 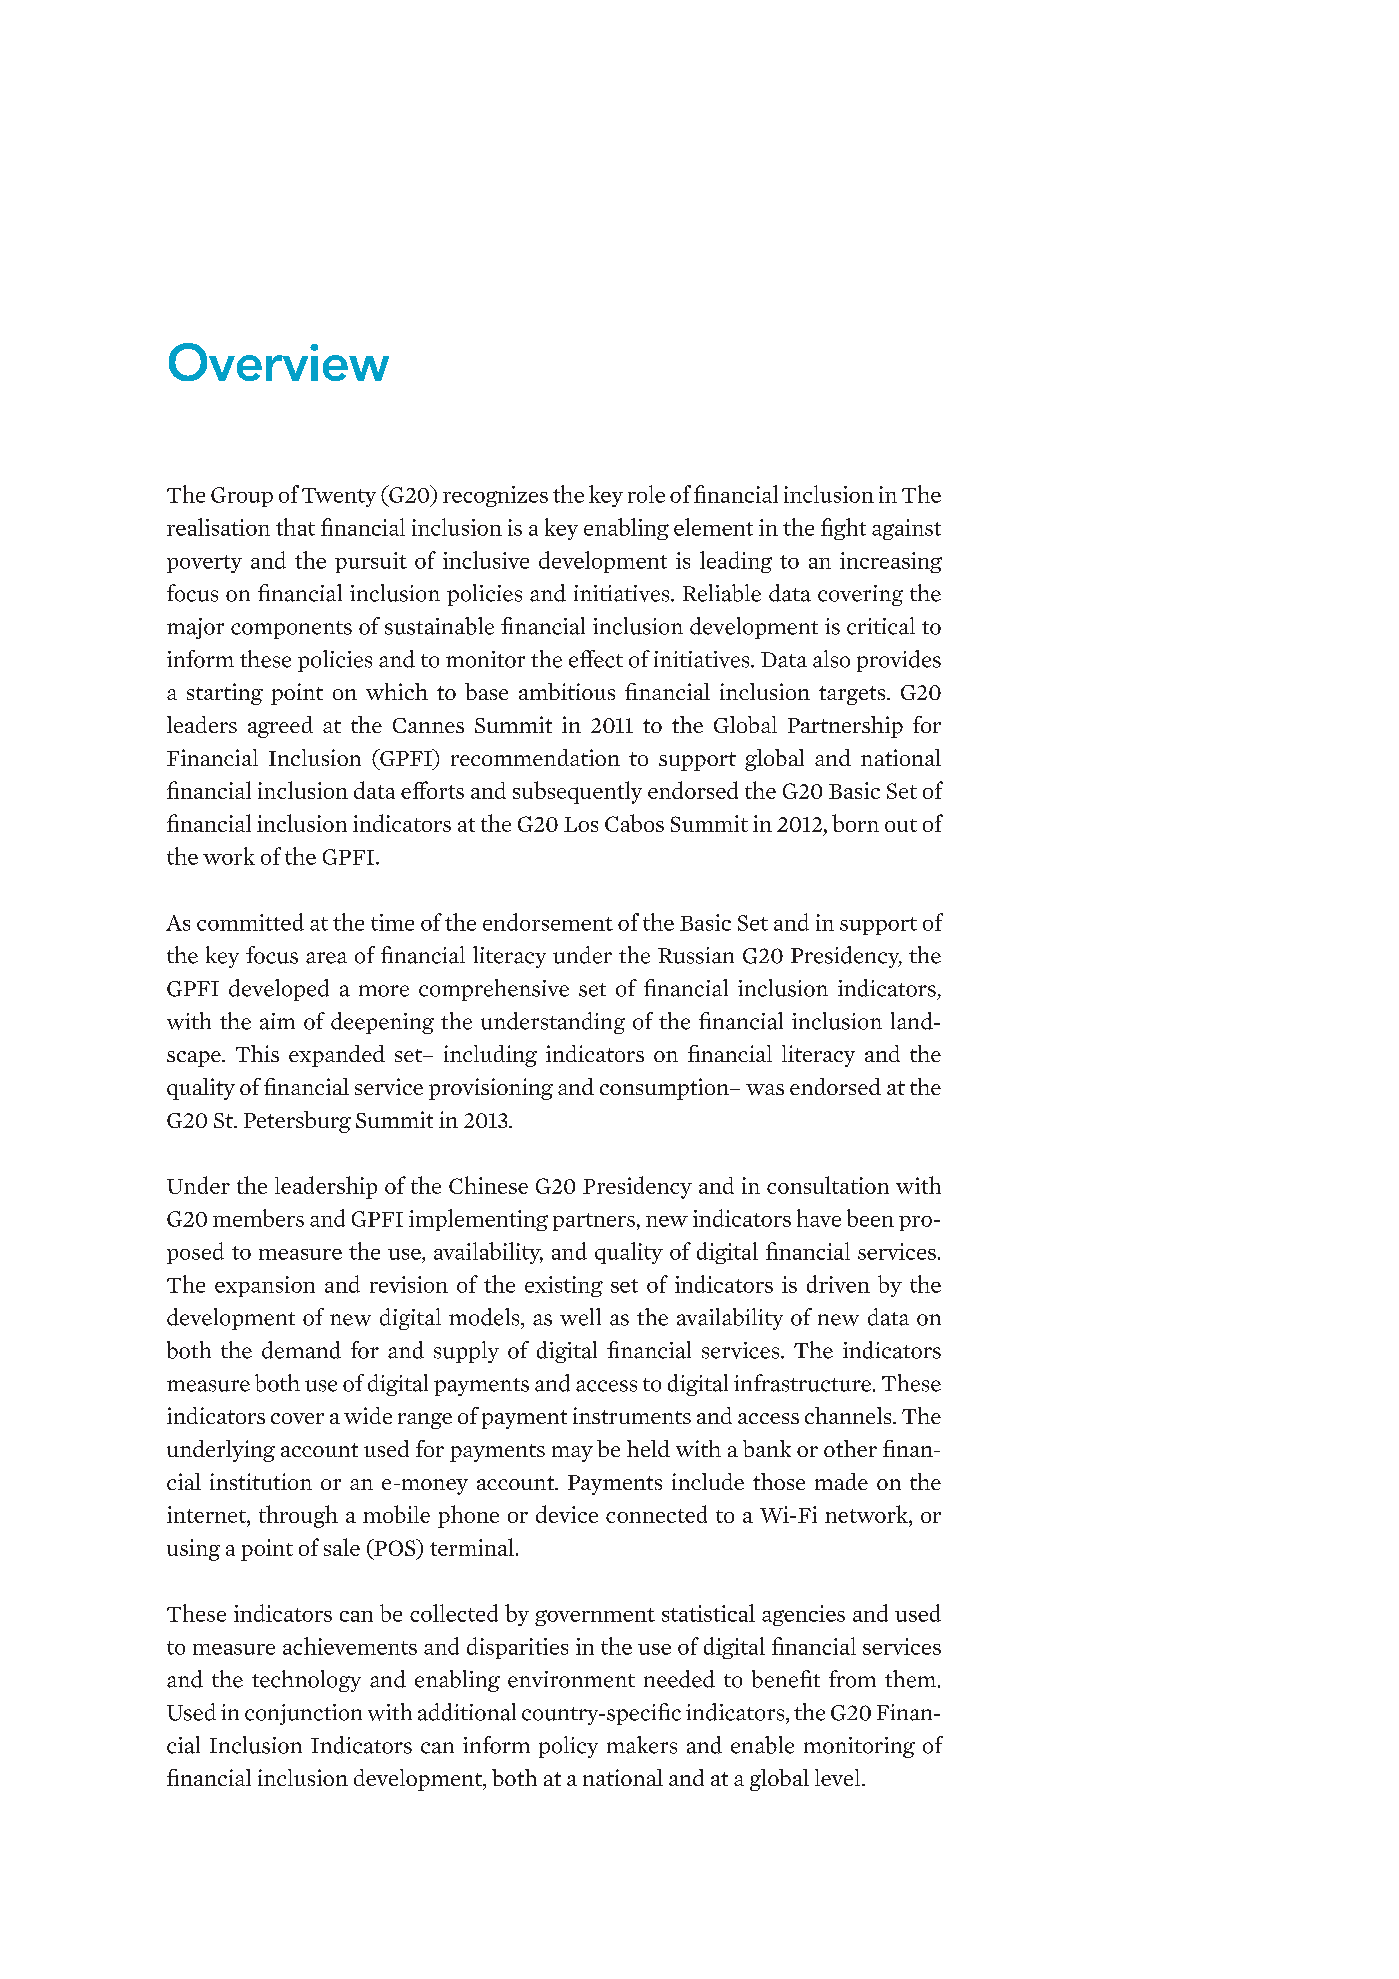 What do you see at coordinates (572, 1454) in the screenshot?
I see `may` at bounding box center [572, 1454].
